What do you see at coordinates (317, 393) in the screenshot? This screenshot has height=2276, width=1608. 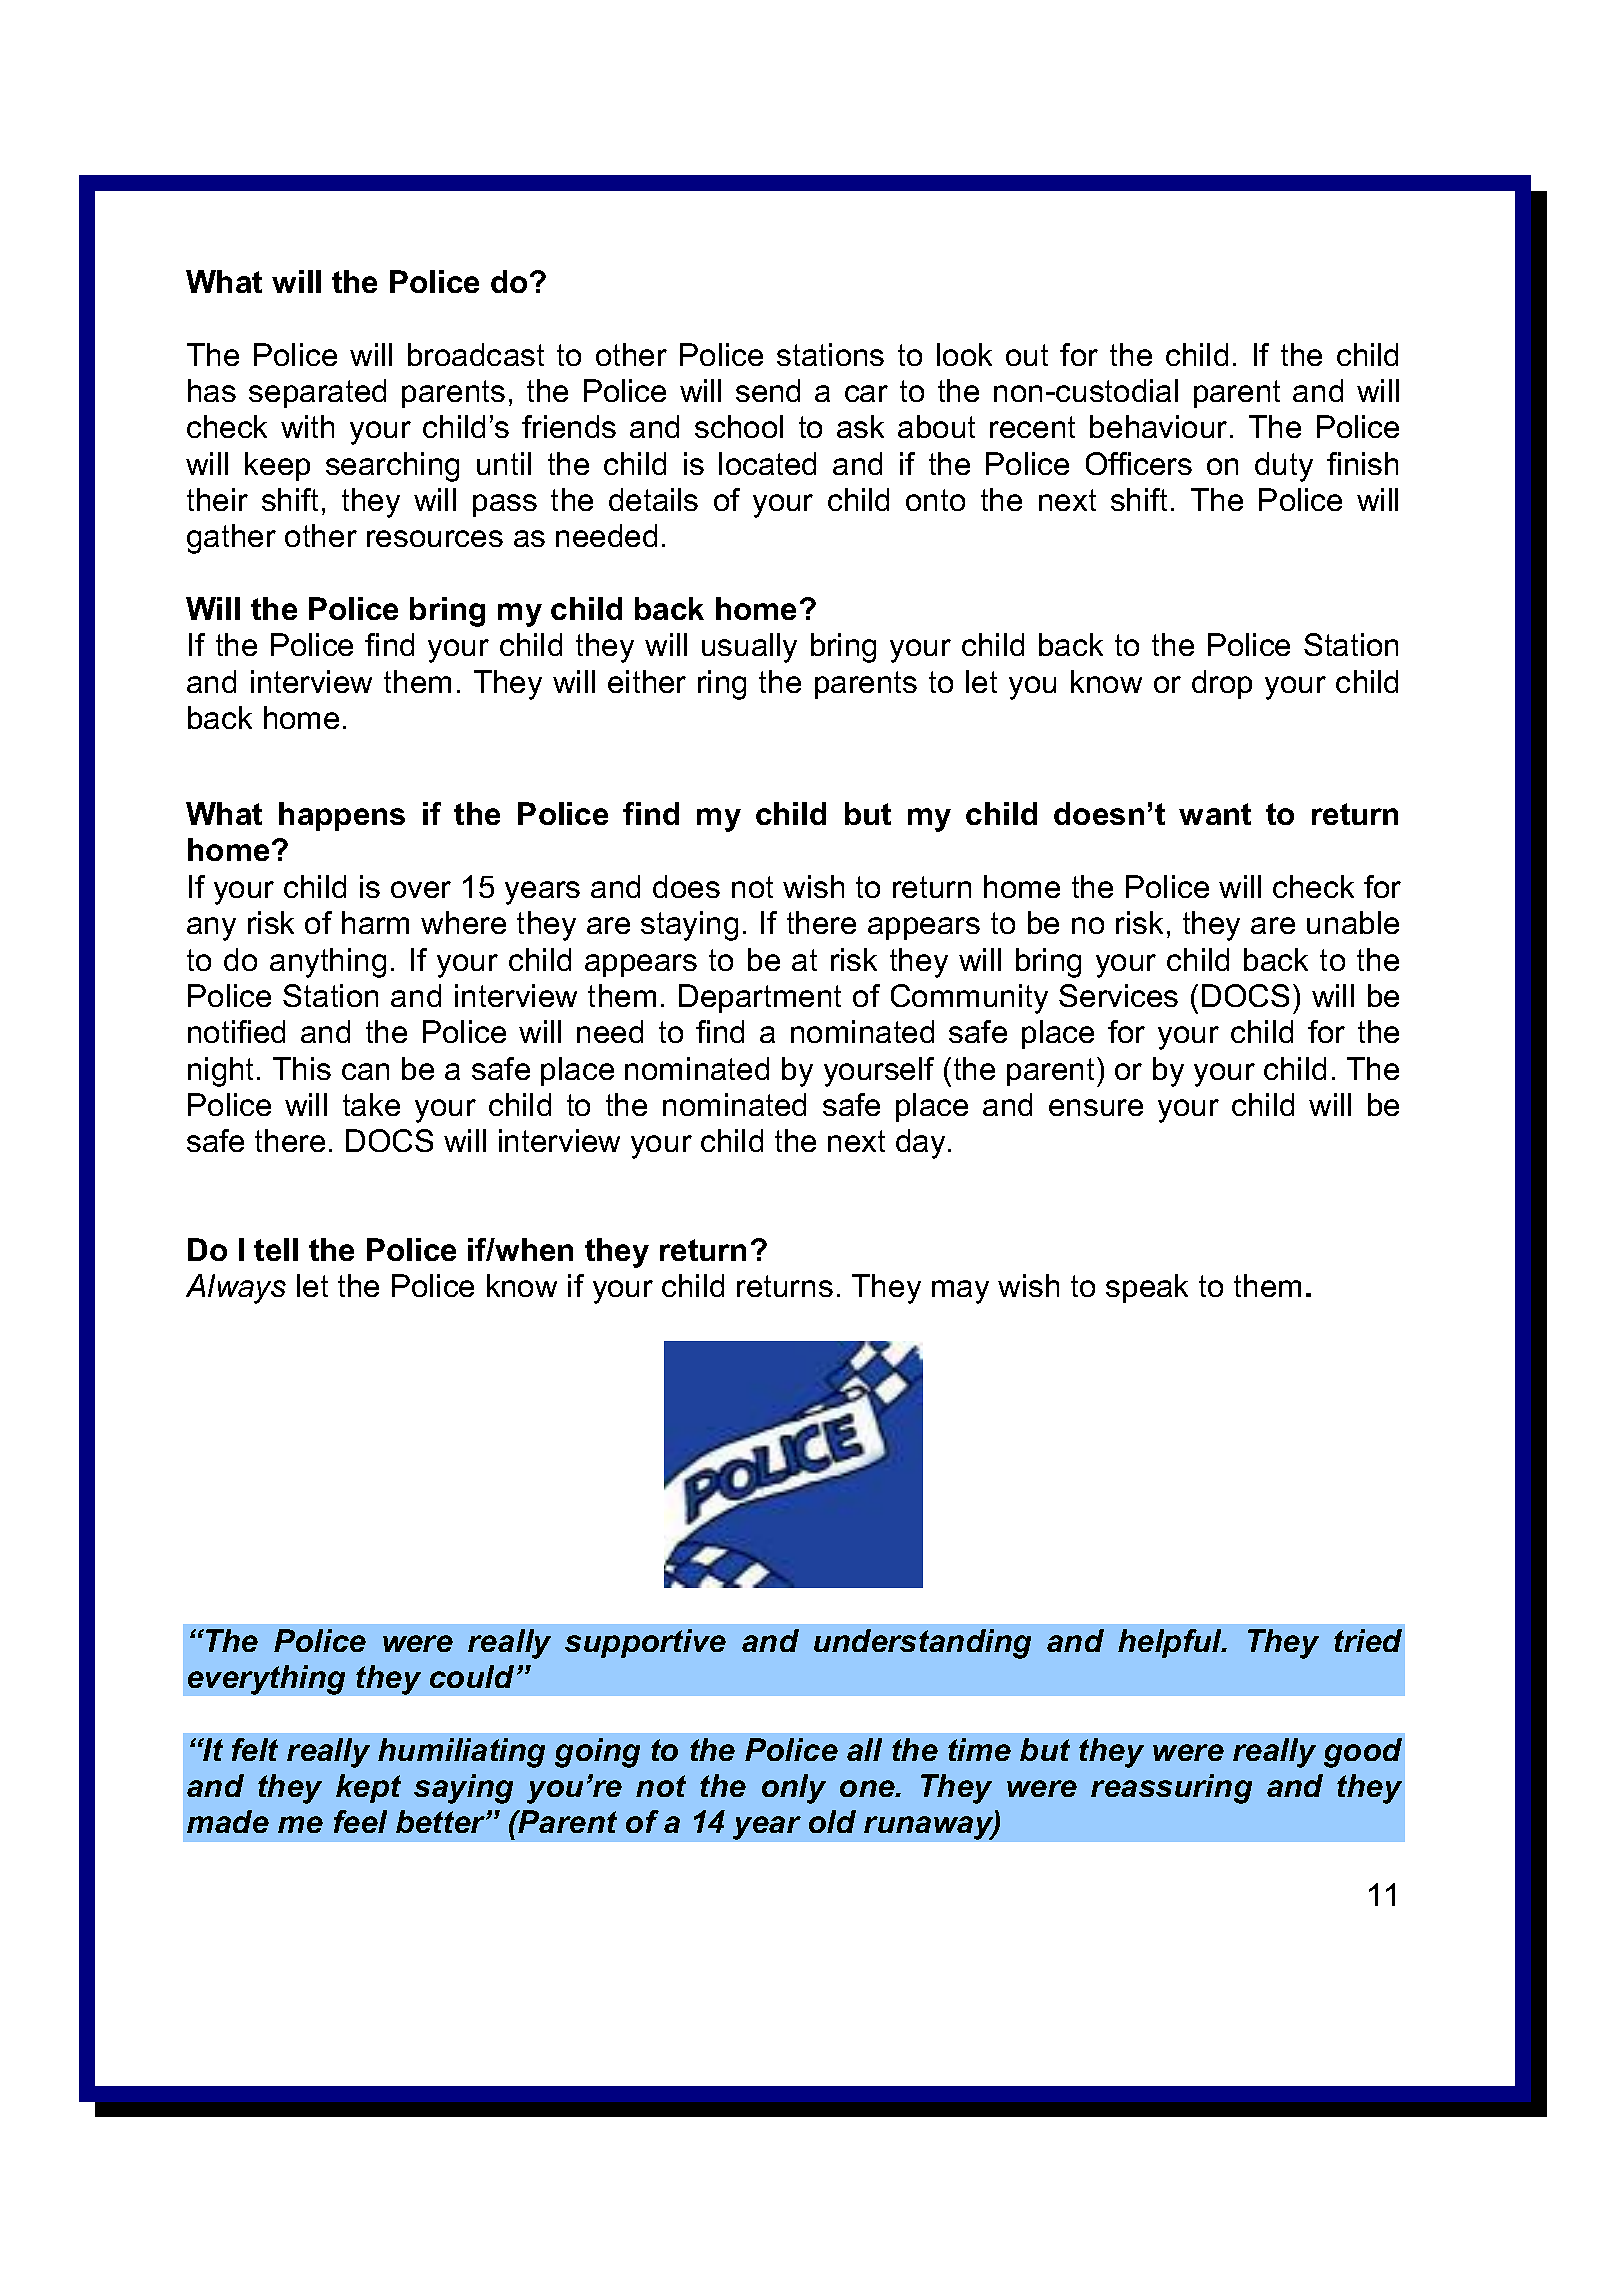 I see `separated` at bounding box center [317, 393].
